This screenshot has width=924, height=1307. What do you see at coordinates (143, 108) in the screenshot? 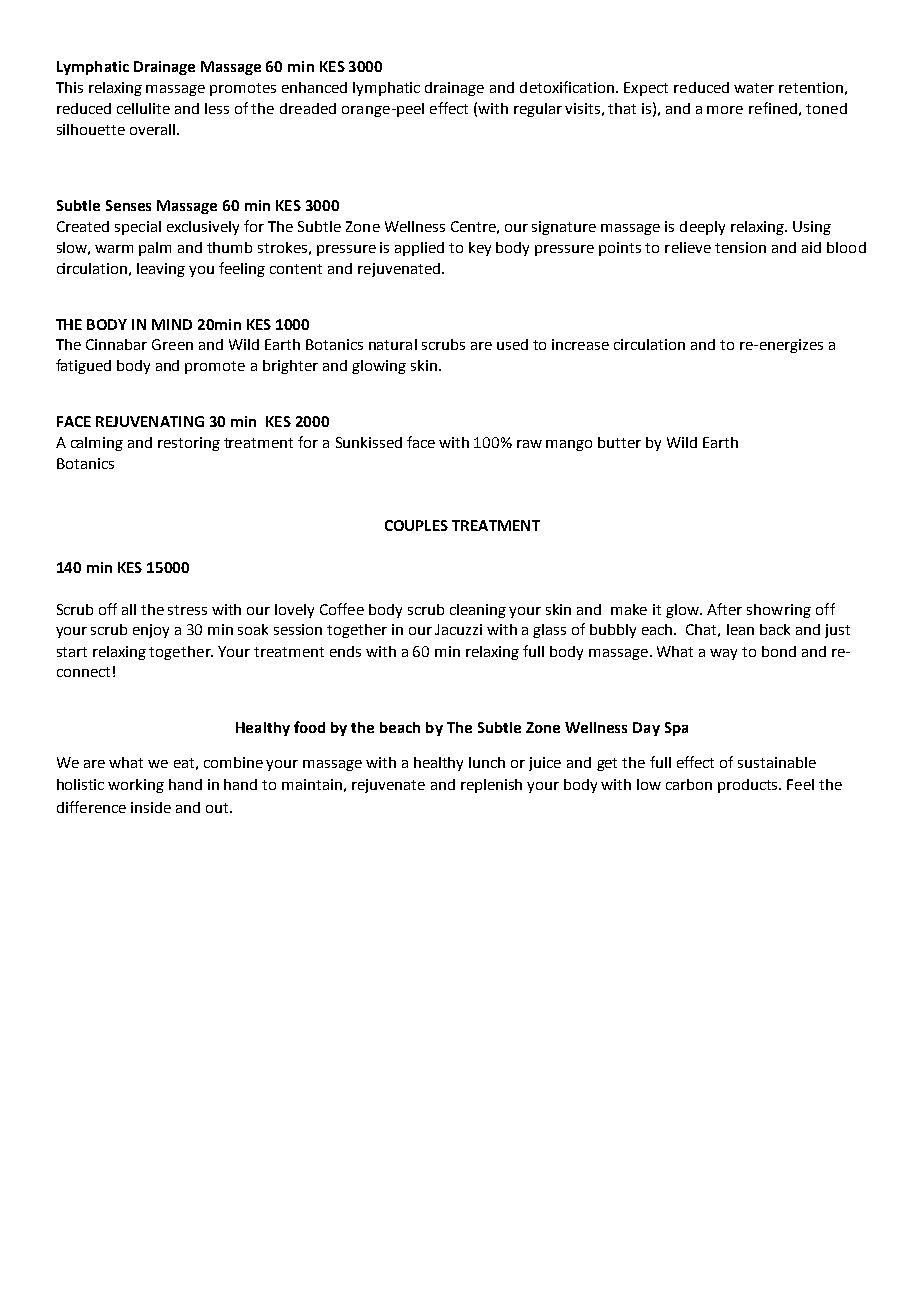
I see `cellulite` at bounding box center [143, 108].
